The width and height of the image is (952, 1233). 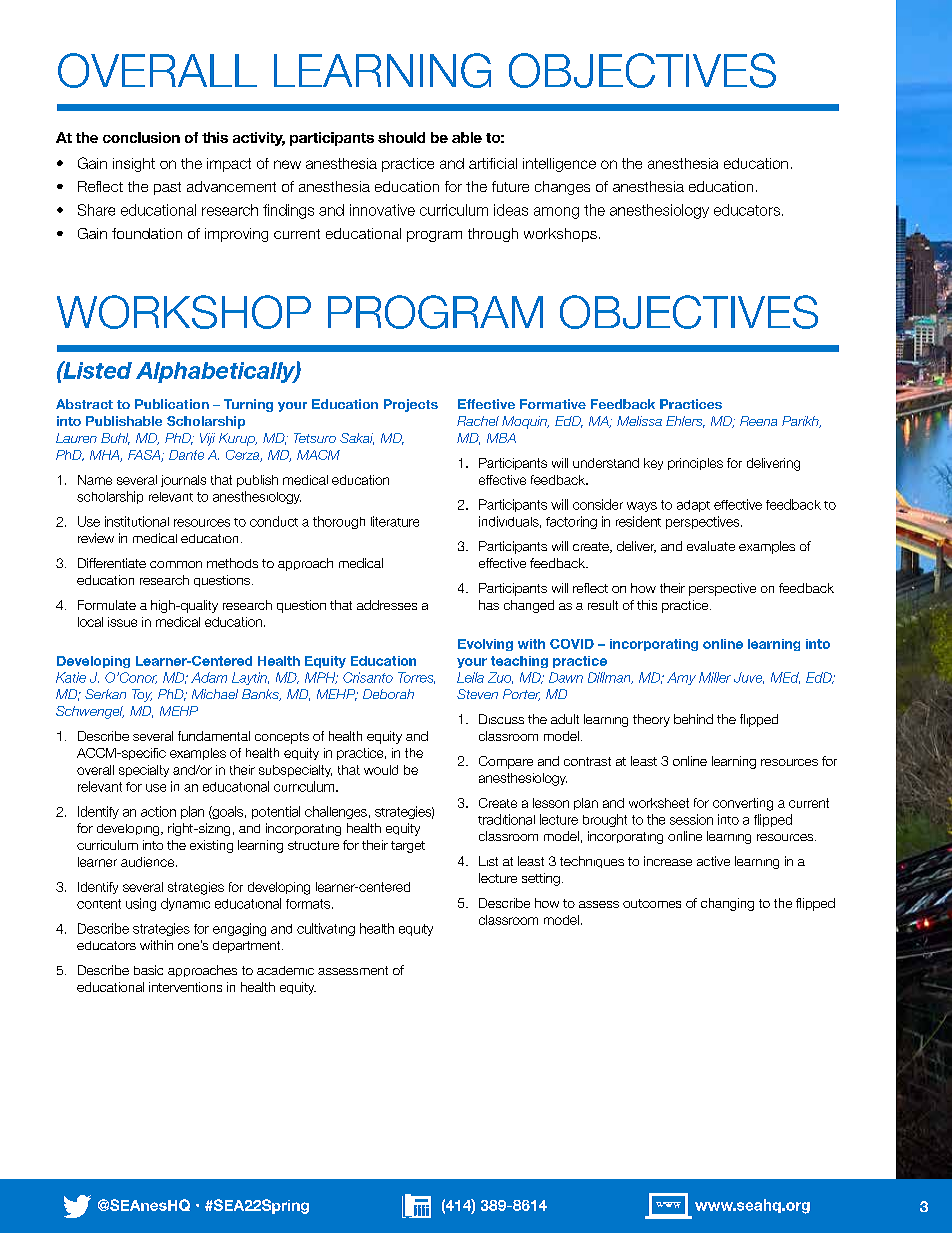 What do you see at coordinates (711, 546) in the image?
I see `evaluate` at bounding box center [711, 546].
